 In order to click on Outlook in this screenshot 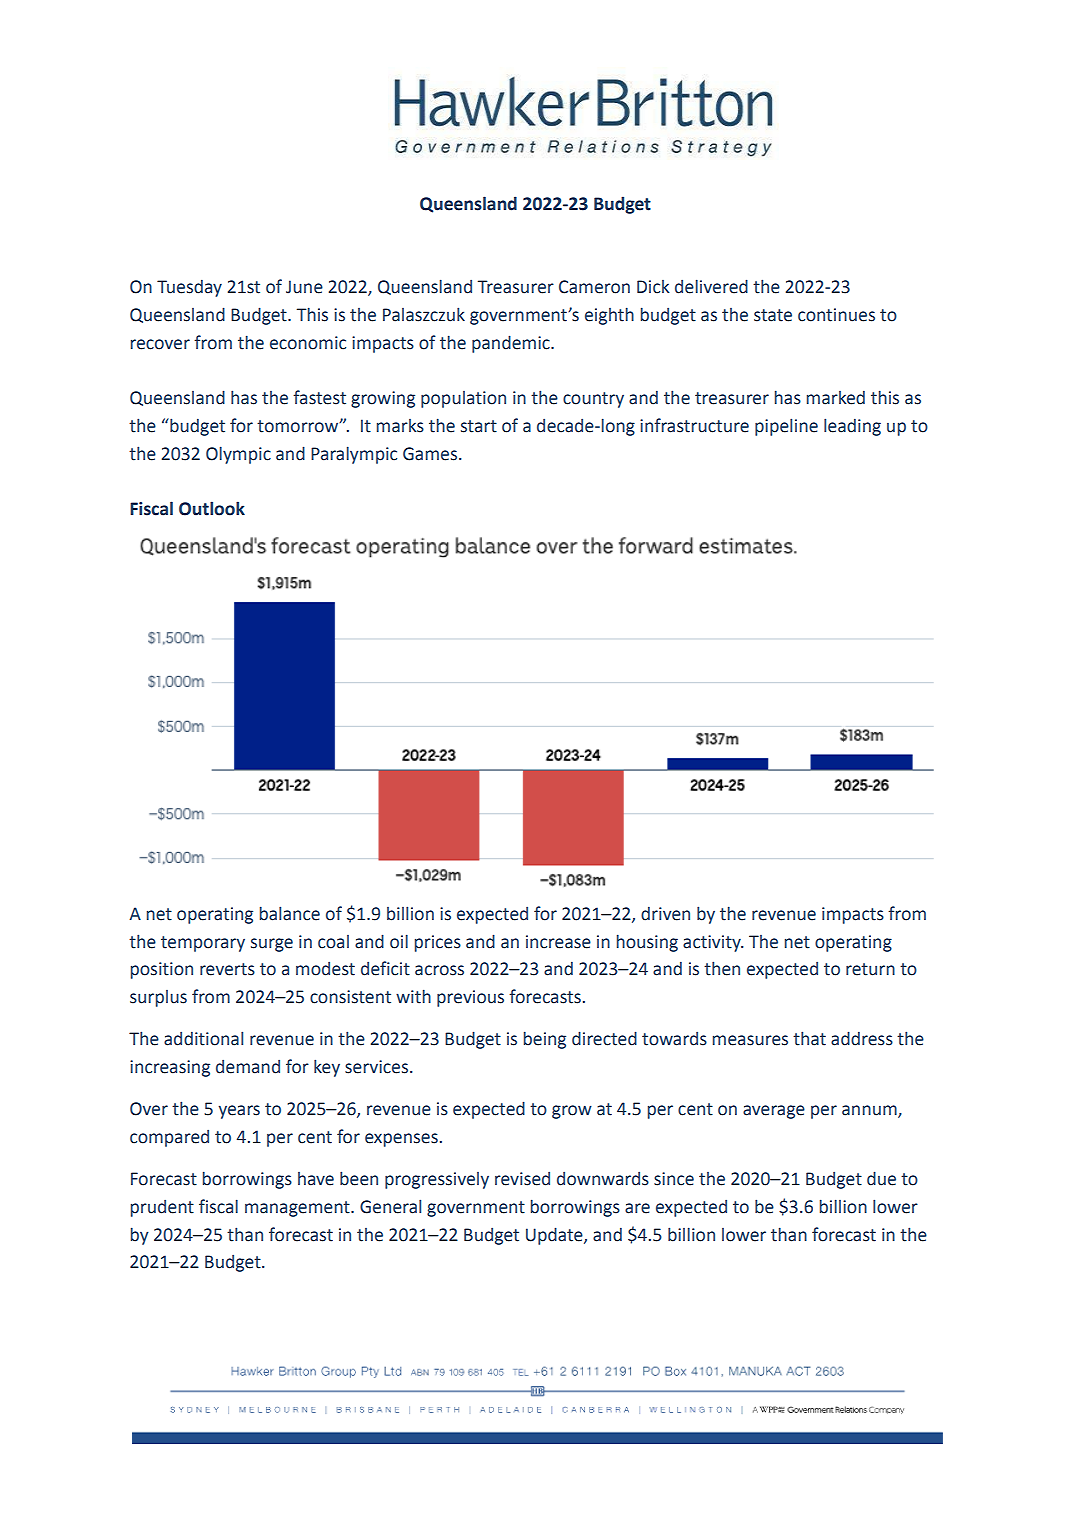, I will do `click(212, 508)`.
